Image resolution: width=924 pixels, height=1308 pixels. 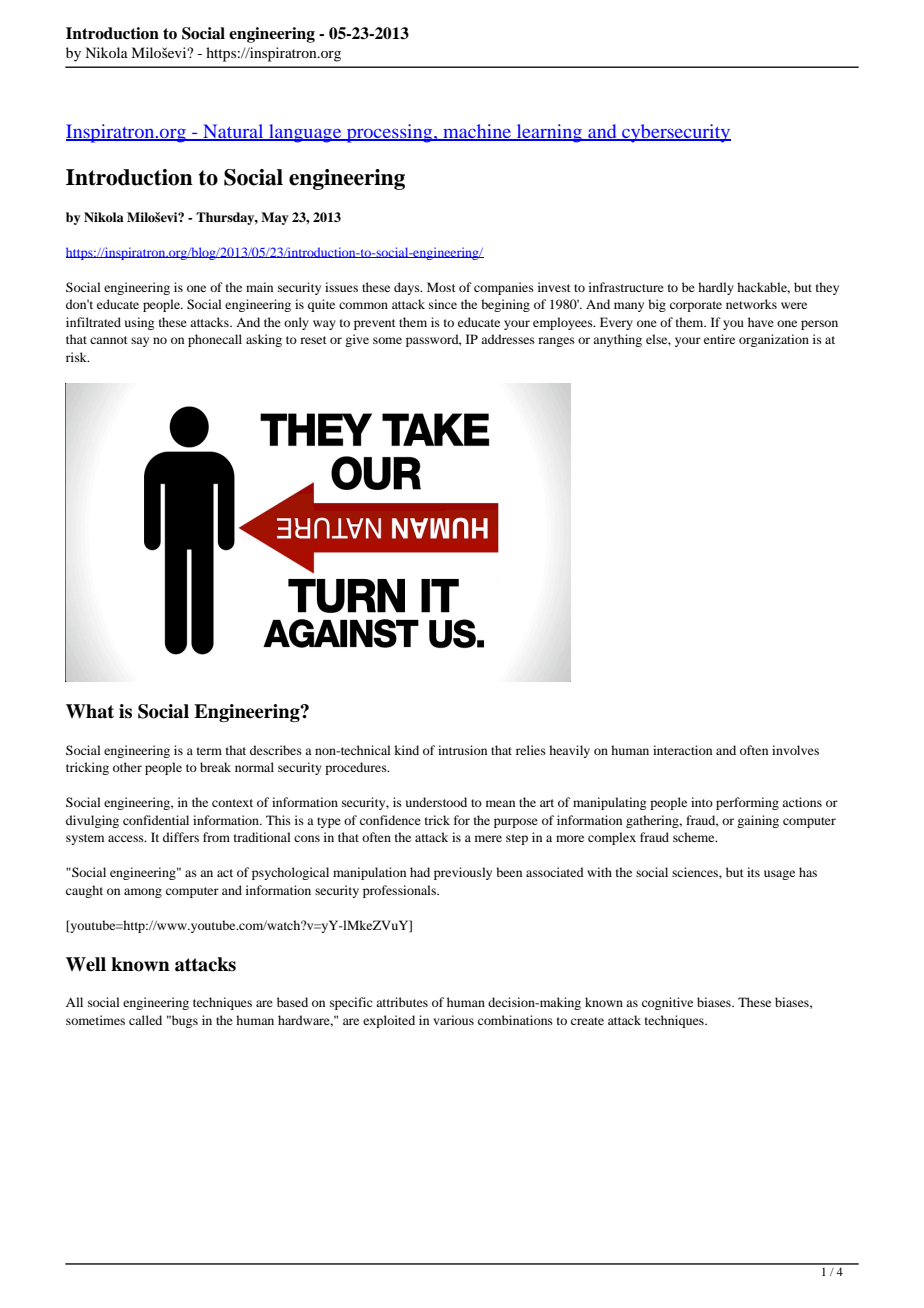 I want to click on mere, so click(x=488, y=838).
